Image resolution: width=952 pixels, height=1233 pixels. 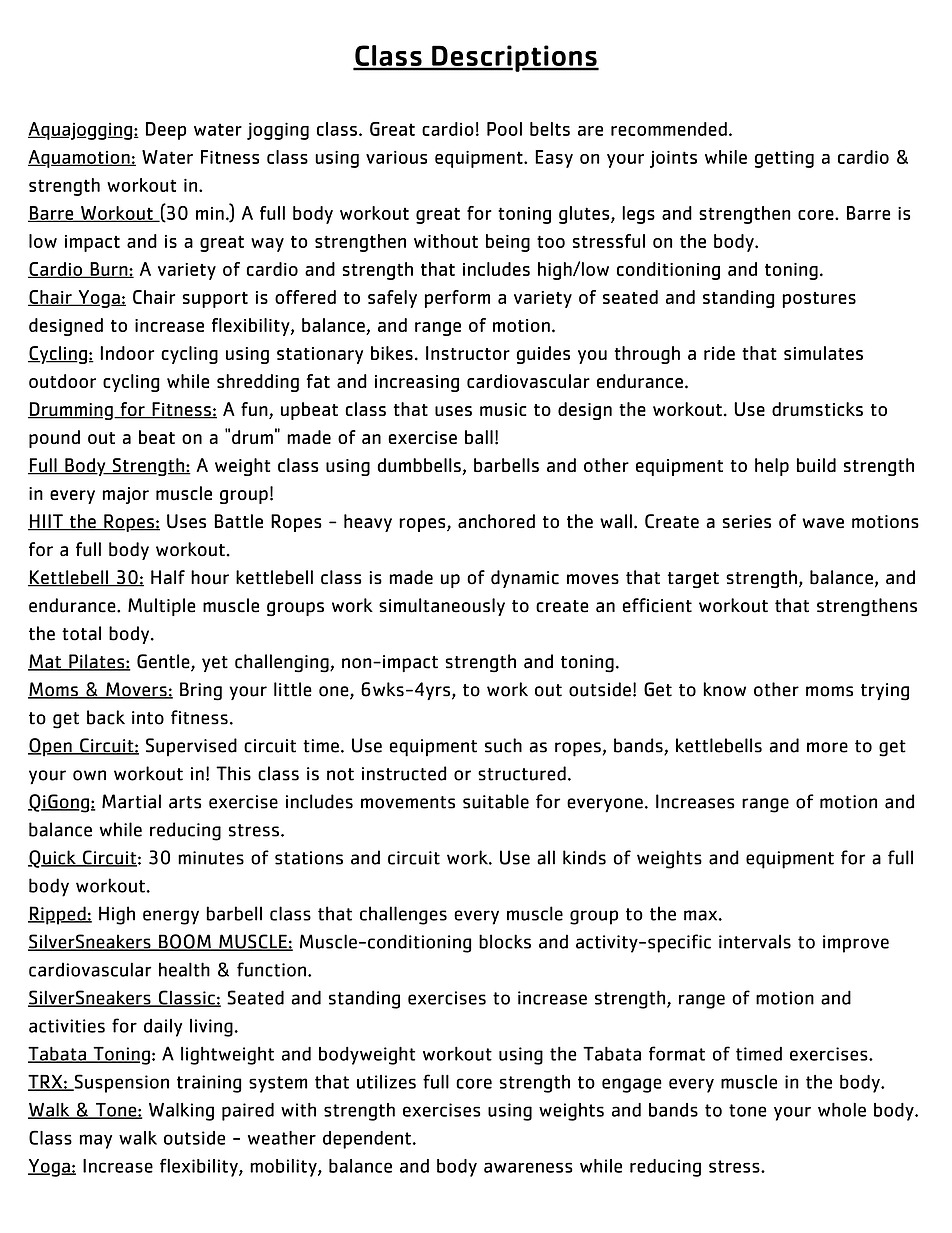 I want to click on Multiple, so click(x=162, y=607).
